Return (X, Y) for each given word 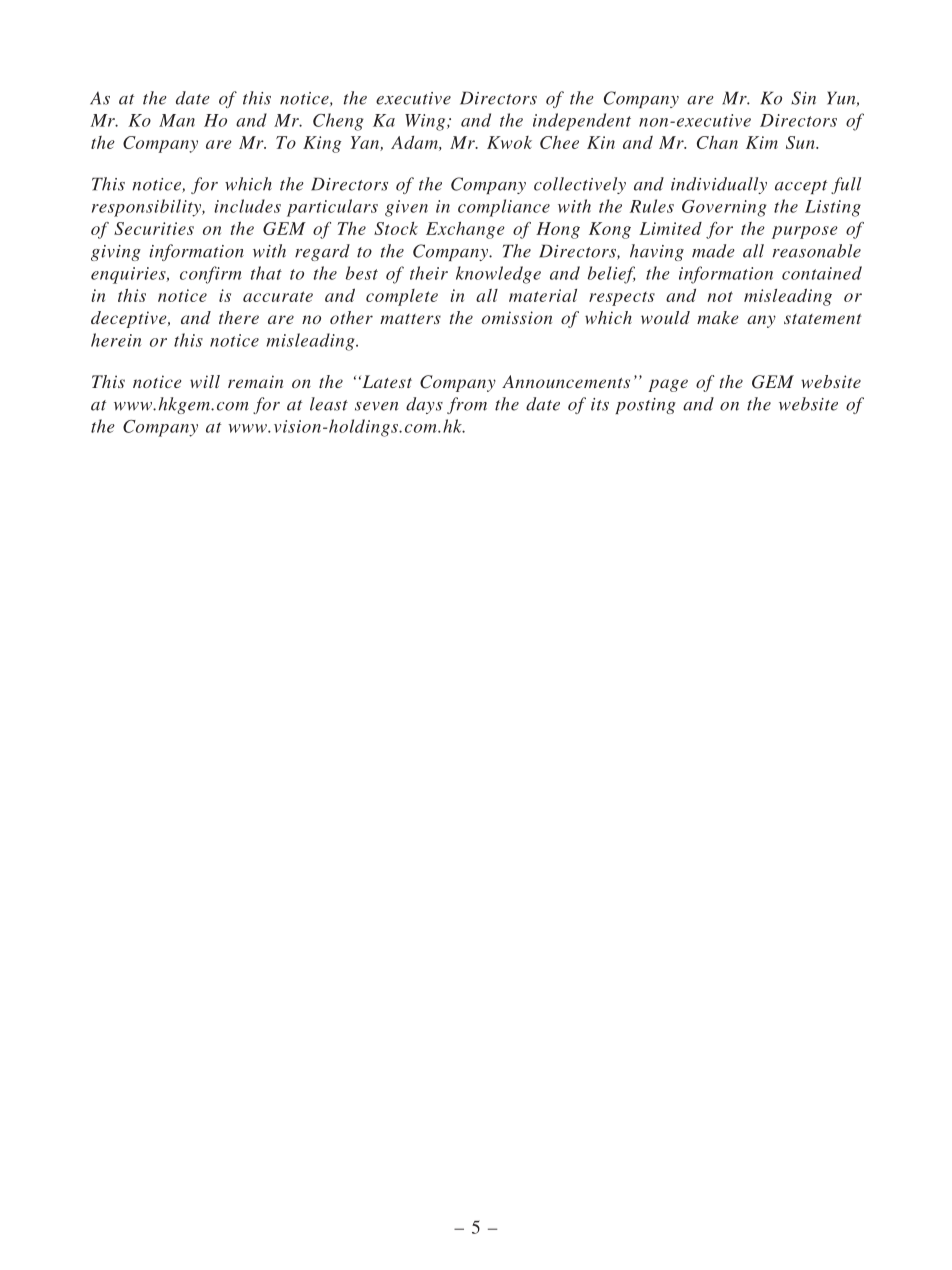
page (668, 385)
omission (517, 317)
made (713, 251)
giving (116, 253)
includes (247, 206)
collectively (580, 185)
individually (719, 185)
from (467, 405)
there (239, 317)
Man (177, 120)
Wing (426, 122)
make (717, 317)
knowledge (498, 275)
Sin (803, 98)
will (205, 381)
